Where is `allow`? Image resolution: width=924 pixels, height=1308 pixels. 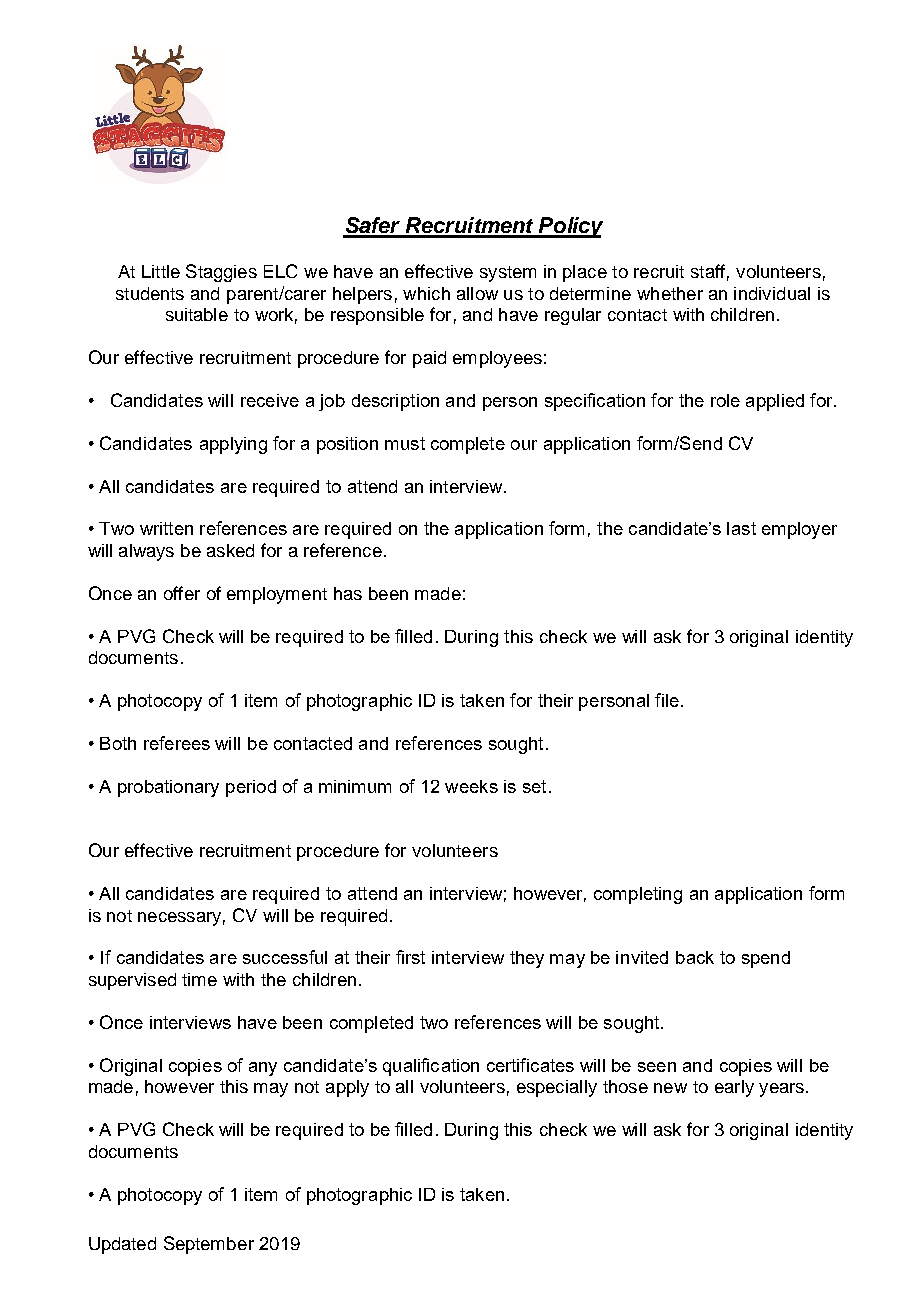 allow is located at coordinates (477, 293).
